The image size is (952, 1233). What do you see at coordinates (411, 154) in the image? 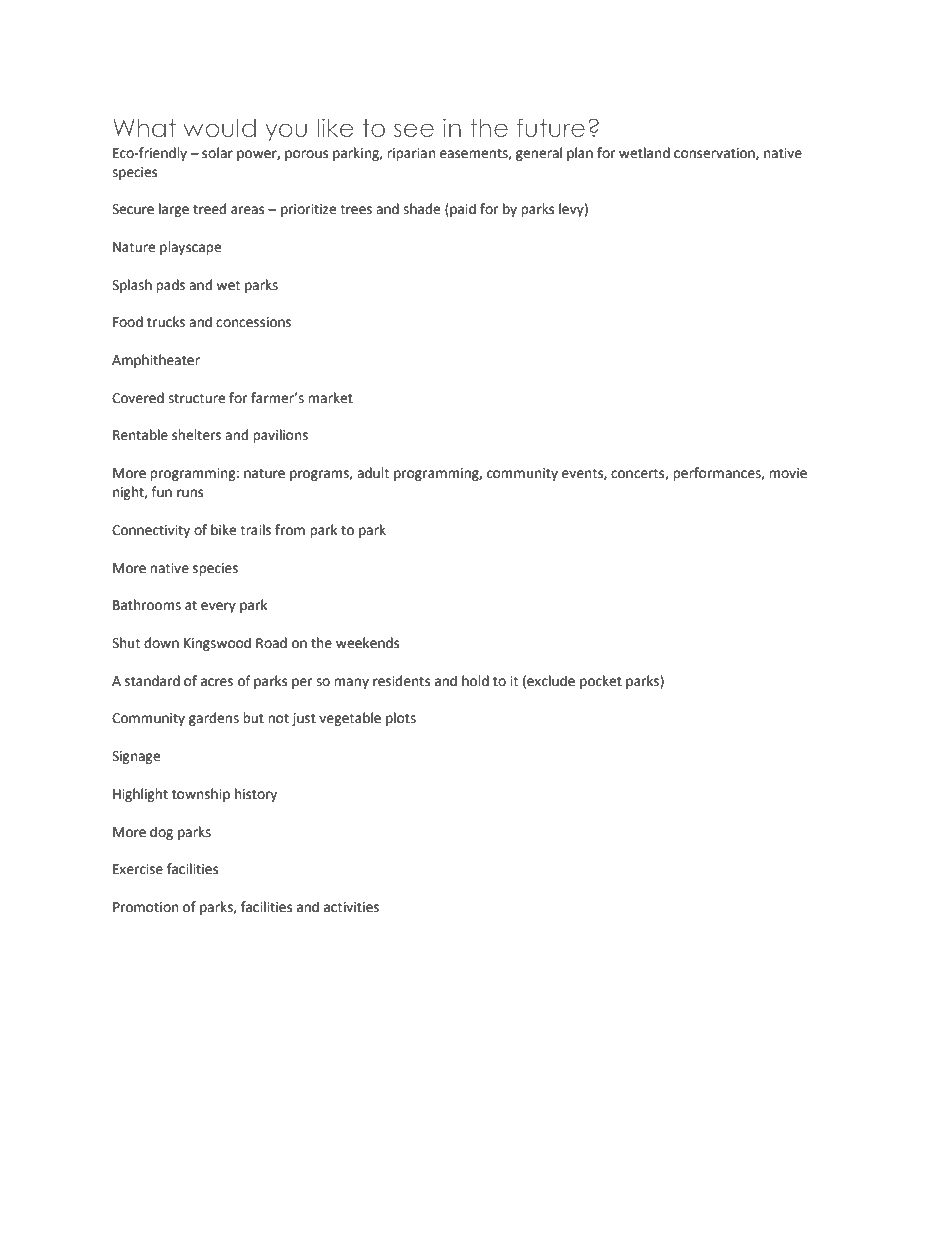
I see `riparian` at bounding box center [411, 154].
